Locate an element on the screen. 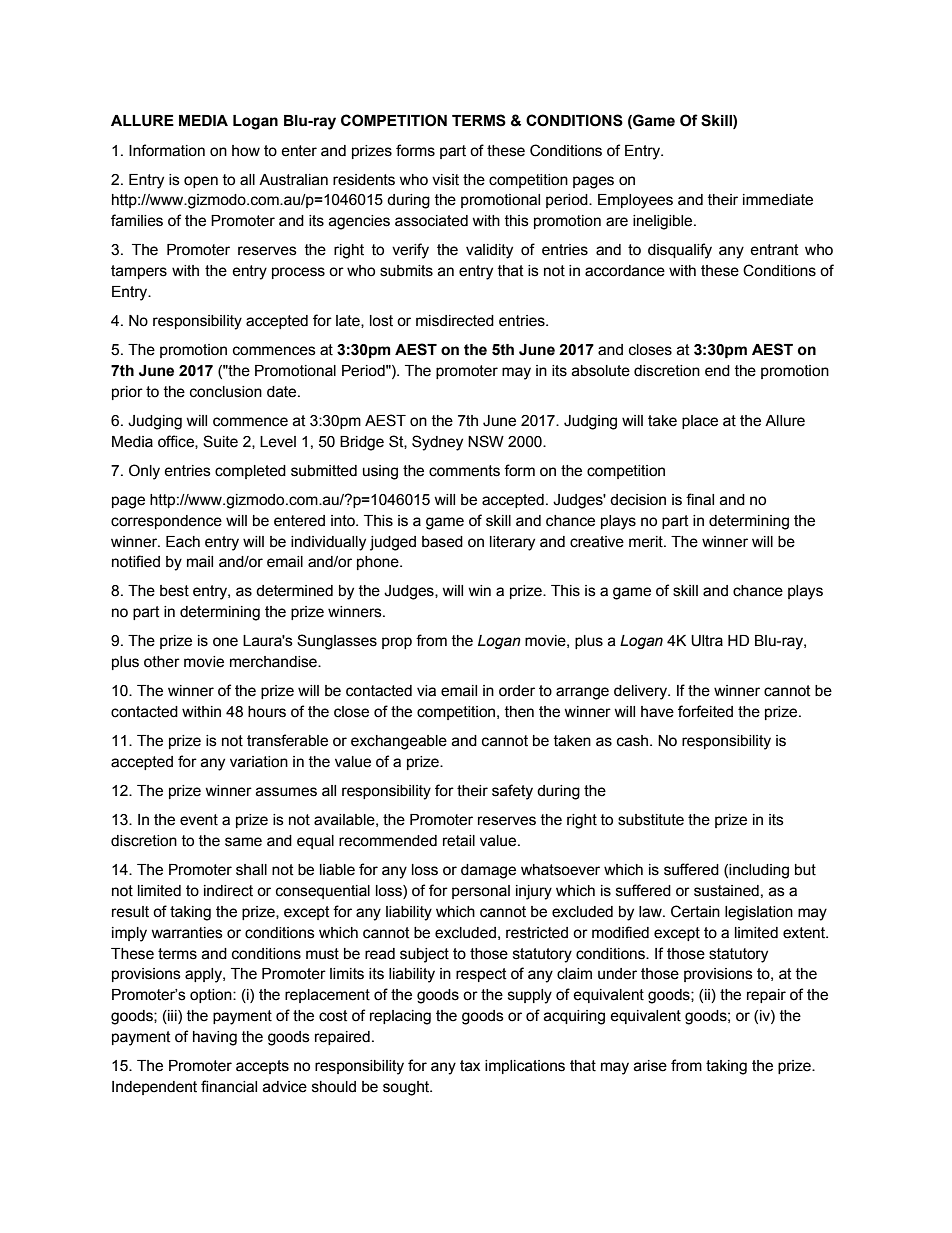 The width and height of the screenshot is (952, 1233). final is located at coordinates (700, 499).
